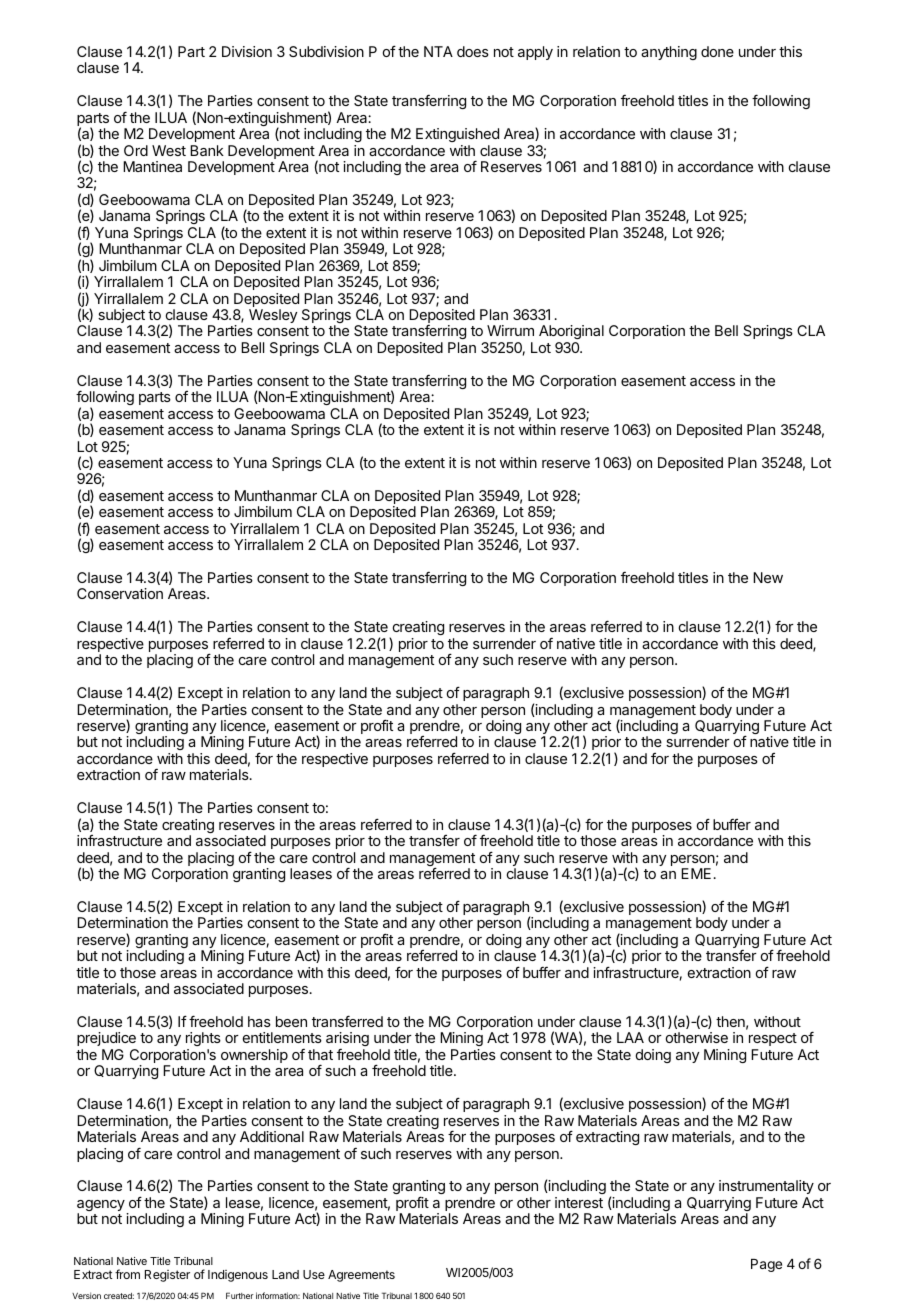 This image has height=1308, width=924. What do you see at coordinates (207, 150) in the image?
I see `Bank` at bounding box center [207, 150].
